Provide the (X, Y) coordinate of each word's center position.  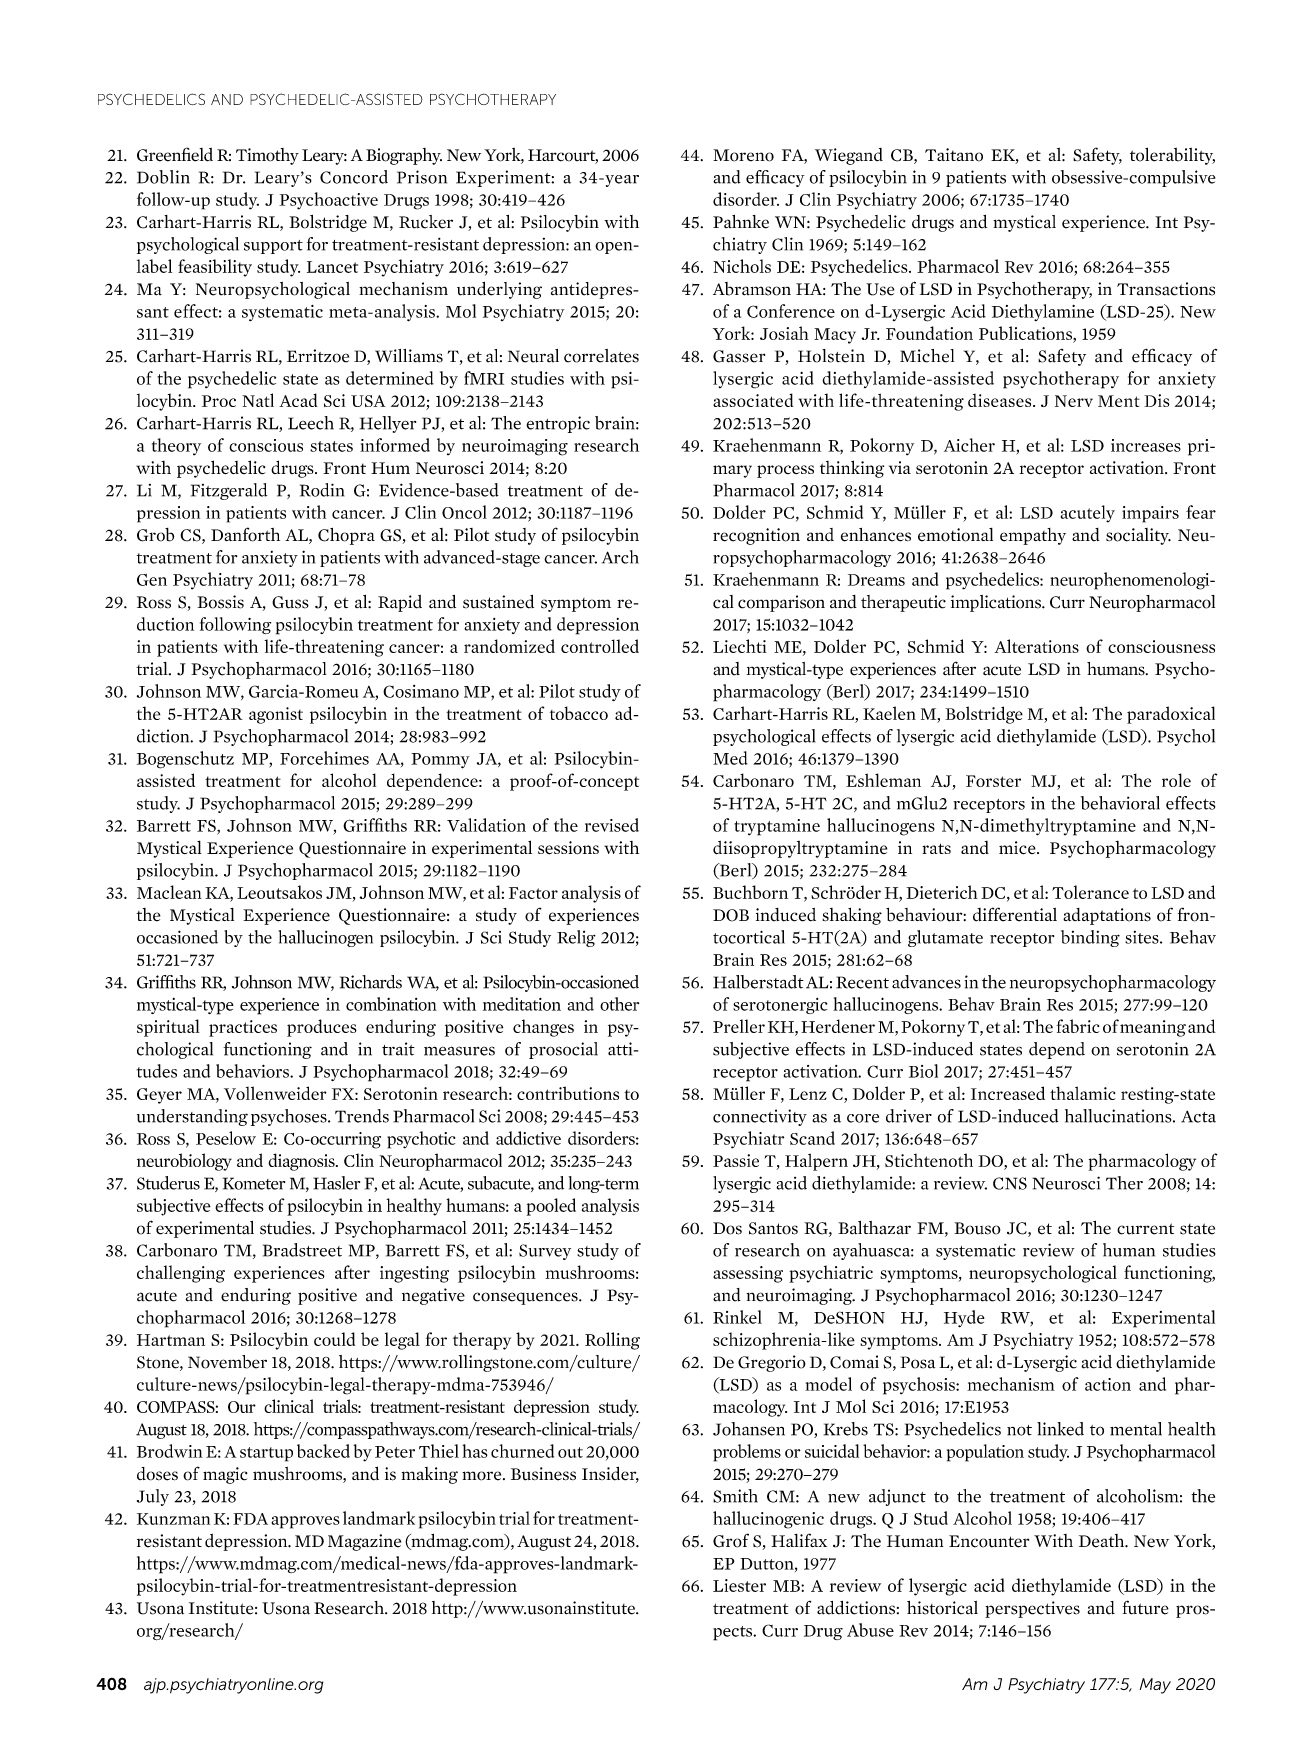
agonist (276, 715)
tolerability (1172, 156)
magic (225, 1475)
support (273, 247)
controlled (600, 646)
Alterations (1036, 646)
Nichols (742, 266)
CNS (1010, 1183)
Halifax (799, 1540)
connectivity (760, 1117)
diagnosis (302, 1162)
